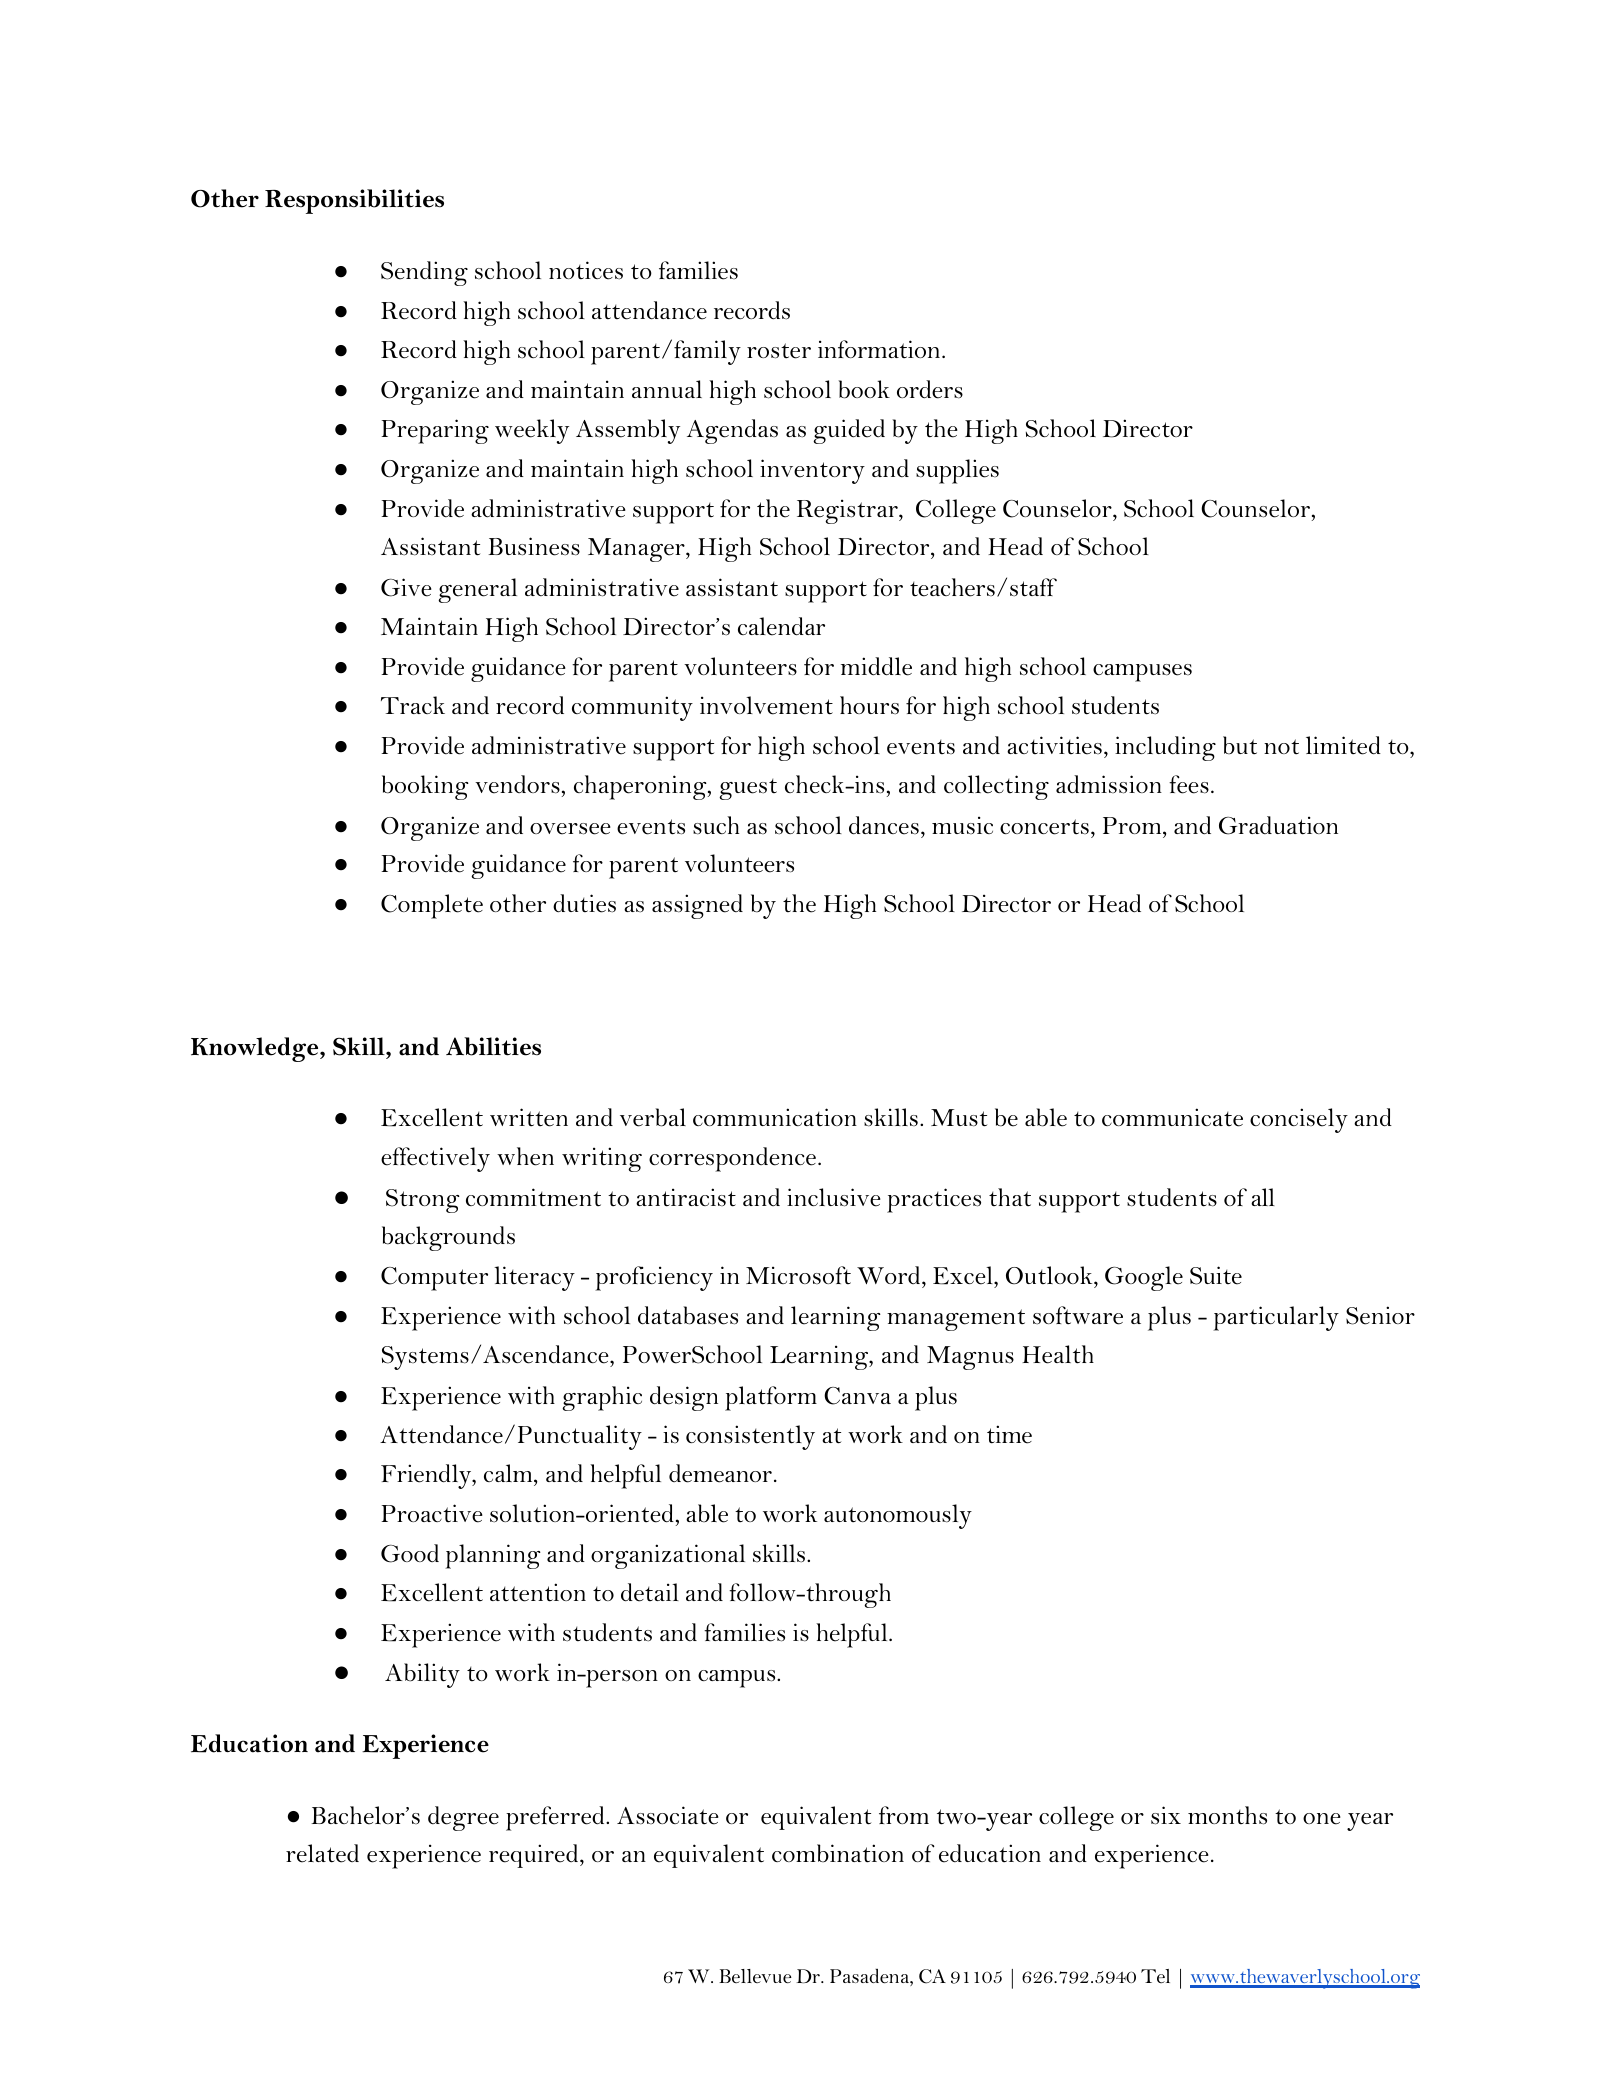  I want to click on effectively, so click(435, 1159).
